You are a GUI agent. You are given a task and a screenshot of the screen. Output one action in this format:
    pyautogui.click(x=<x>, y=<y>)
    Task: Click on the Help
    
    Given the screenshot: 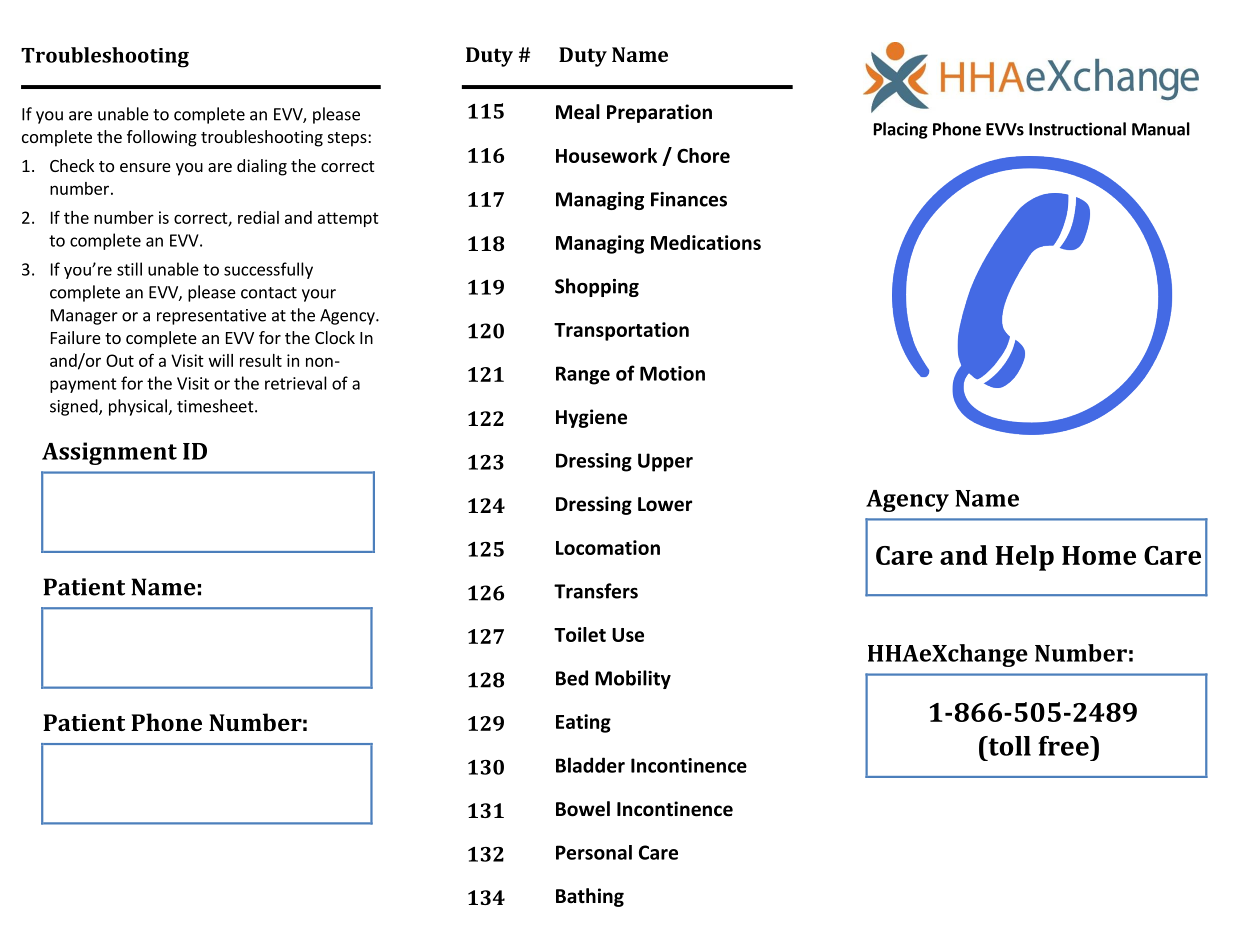 What is the action you would take?
    pyautogui.click(x=1025, y=558)
